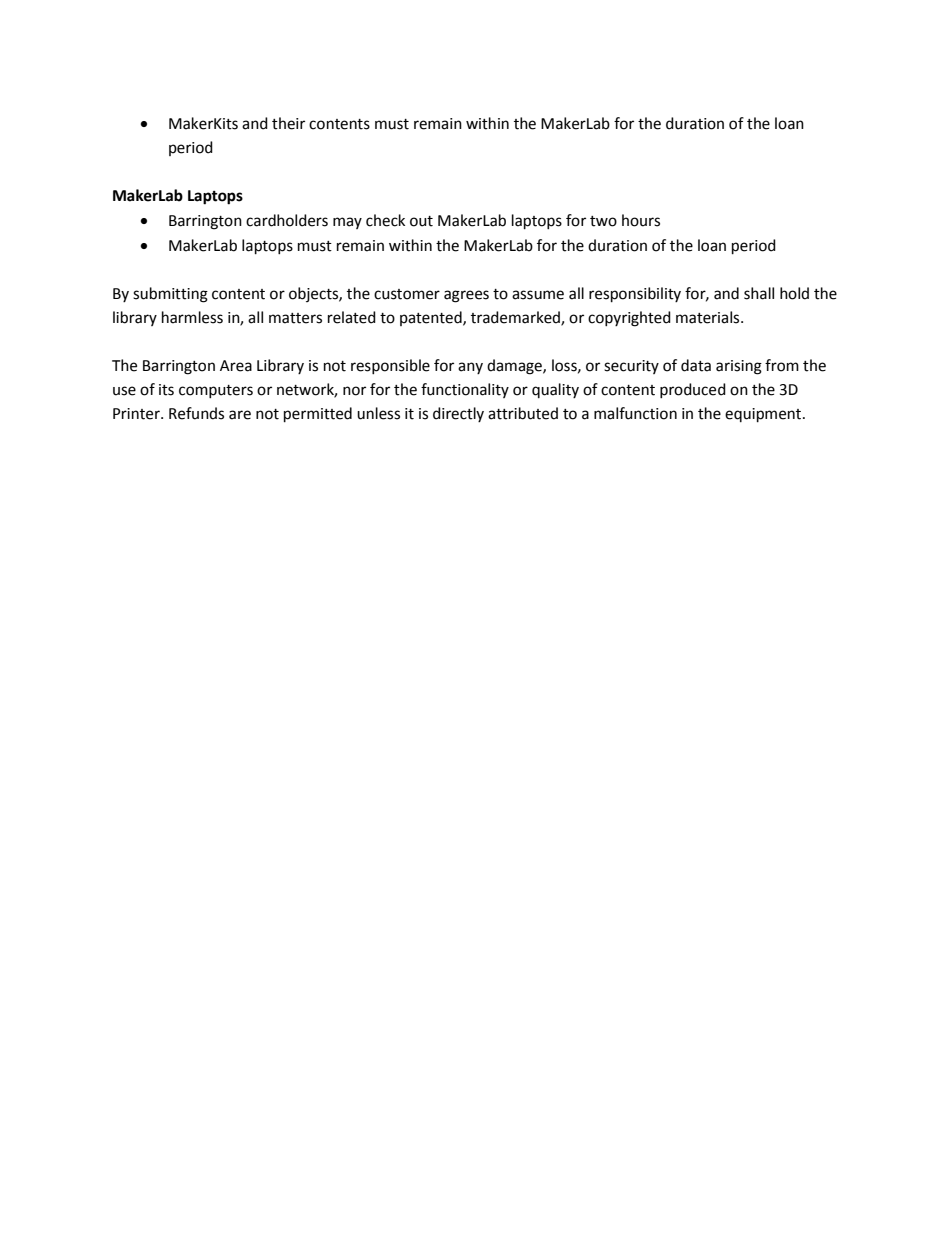 The height and width of the screenshot is (1233, 952). Describe the element at coordinates (192, 317) in the screenshot. I see `harmless` at that location.
